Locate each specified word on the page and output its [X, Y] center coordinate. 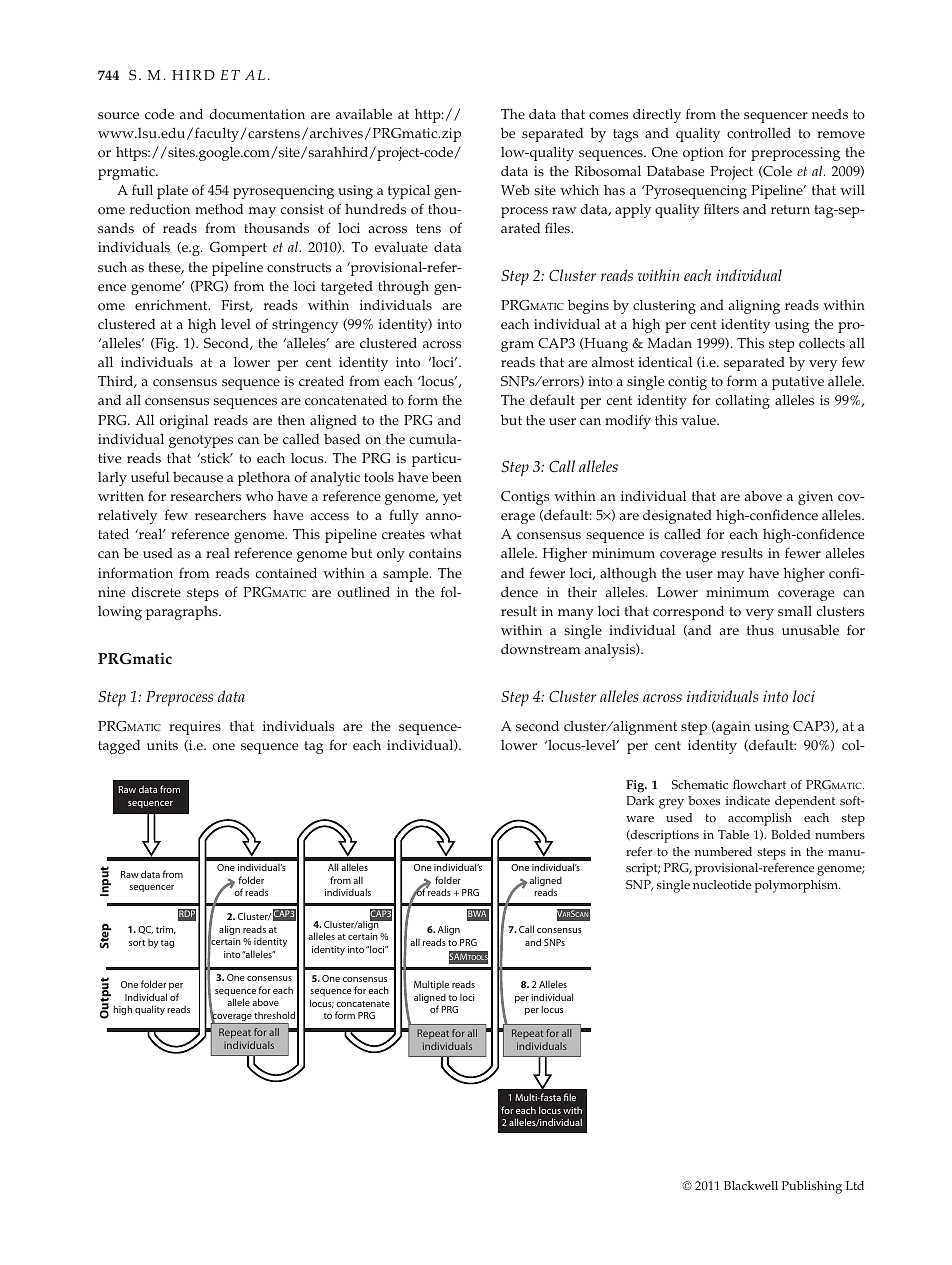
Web [515, 190]
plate [172, 191]
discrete [156, 592]
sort [137, 943]
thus [760, 630]
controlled [759, 133]
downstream [540, 649]
